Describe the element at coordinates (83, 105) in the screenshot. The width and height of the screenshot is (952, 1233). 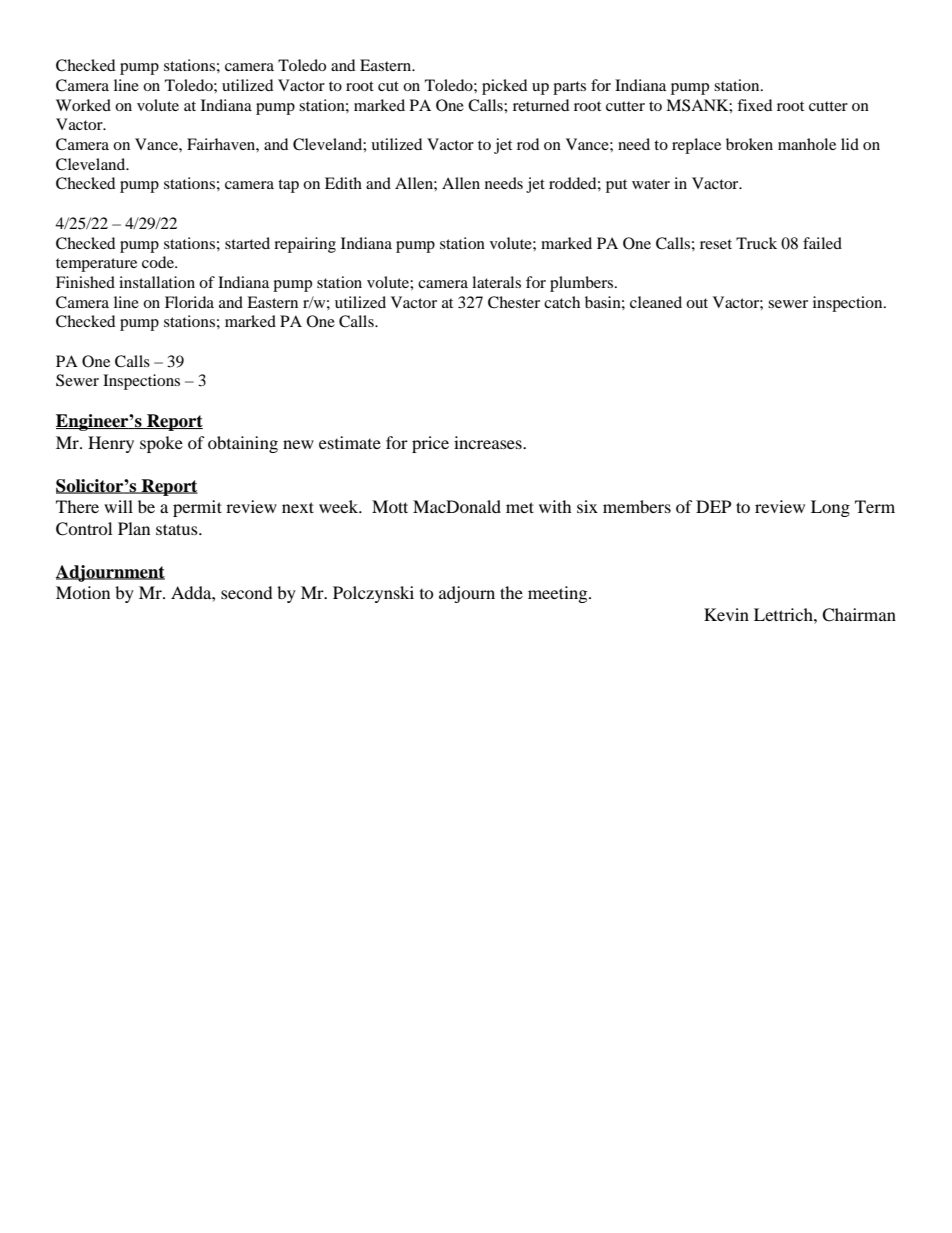
I see `Worked` at that location.
